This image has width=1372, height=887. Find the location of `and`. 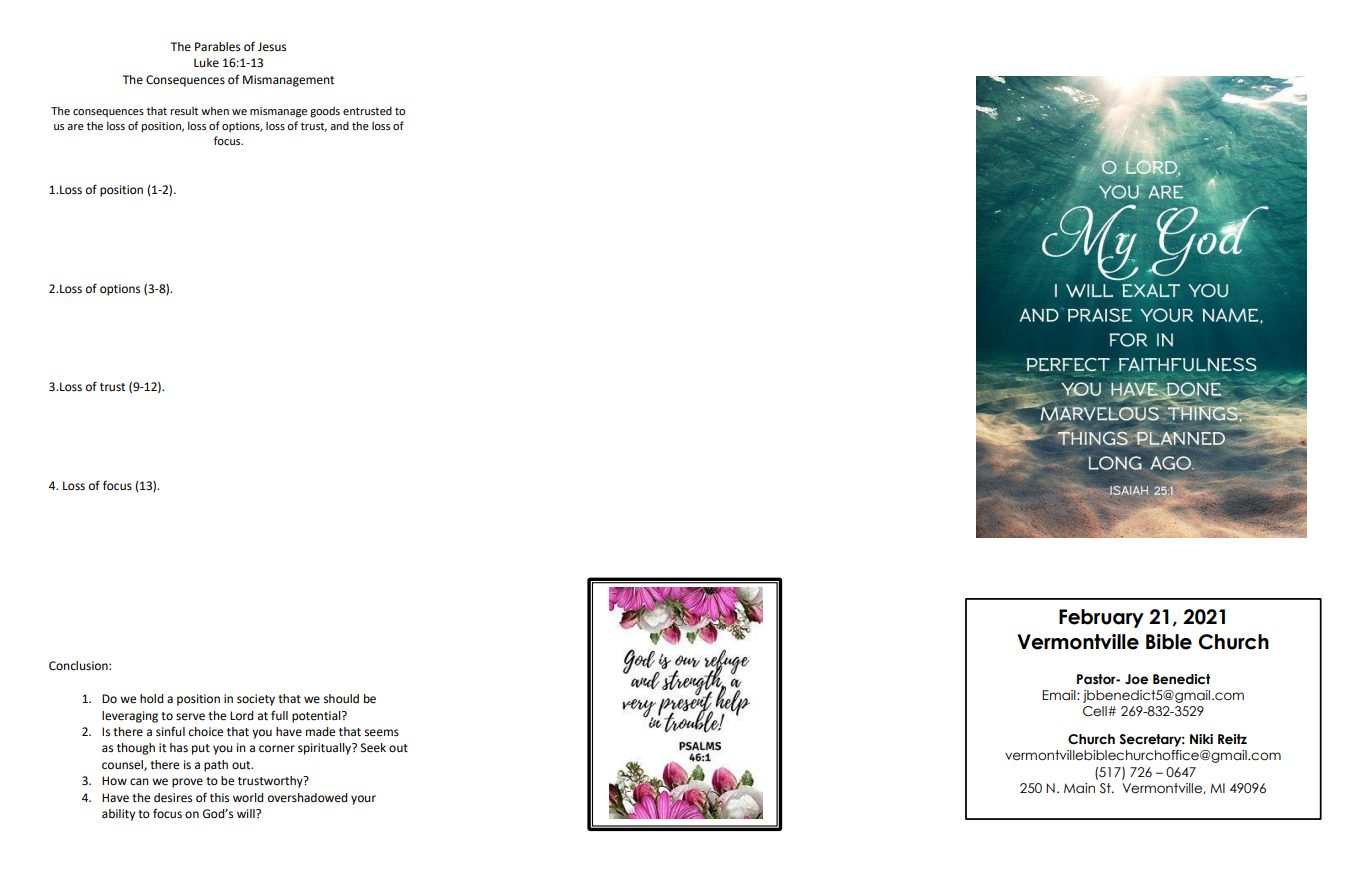

and is located at coordinates (339, 125).
